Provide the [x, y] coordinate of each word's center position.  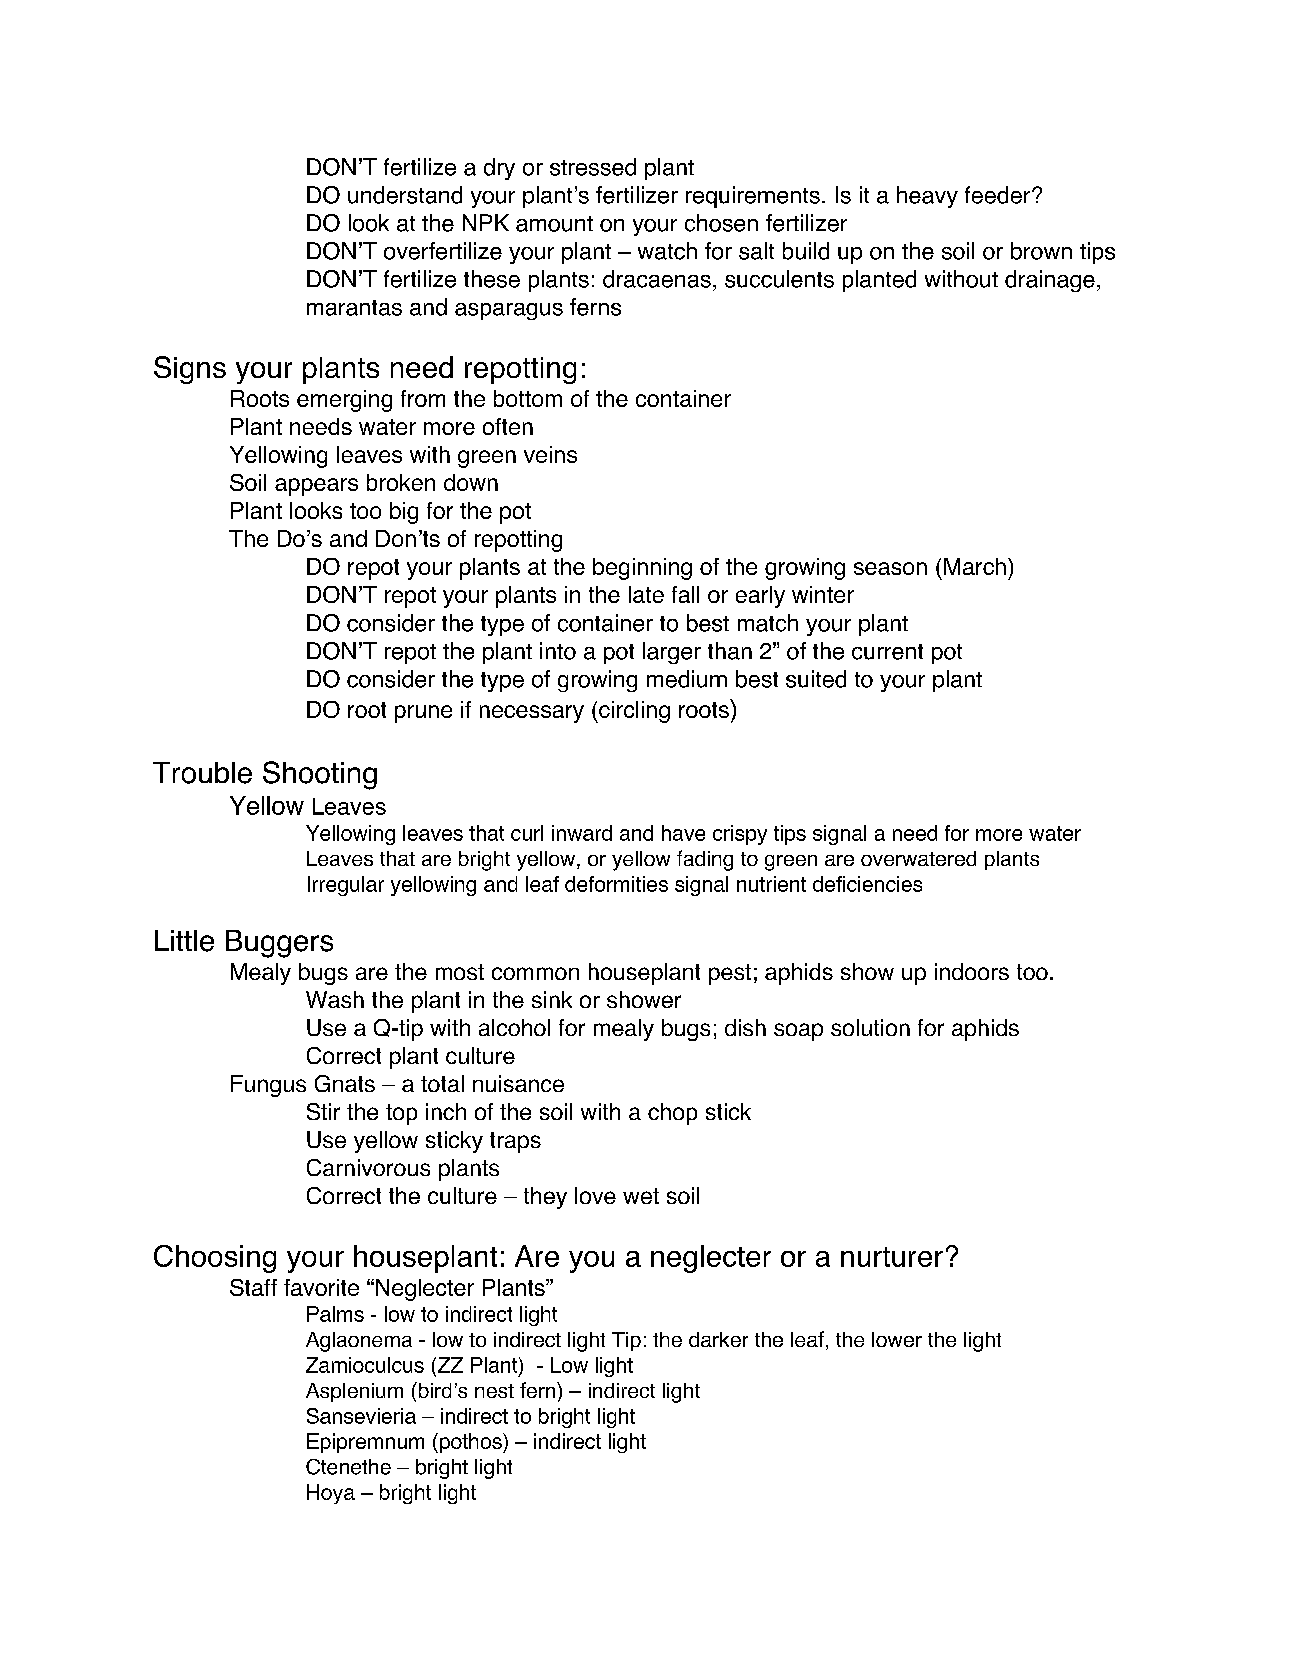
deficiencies [867, 884]
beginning [642, 569]
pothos [470, 1443]
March [975, 566]
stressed [593, 167]
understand [405, 195]
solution [870, 1027]
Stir [323, 1111]
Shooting [320, 775]
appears [316, 487]
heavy [927, 197]
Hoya [331, 1494]
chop [672, 1114]
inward [582, 833]
